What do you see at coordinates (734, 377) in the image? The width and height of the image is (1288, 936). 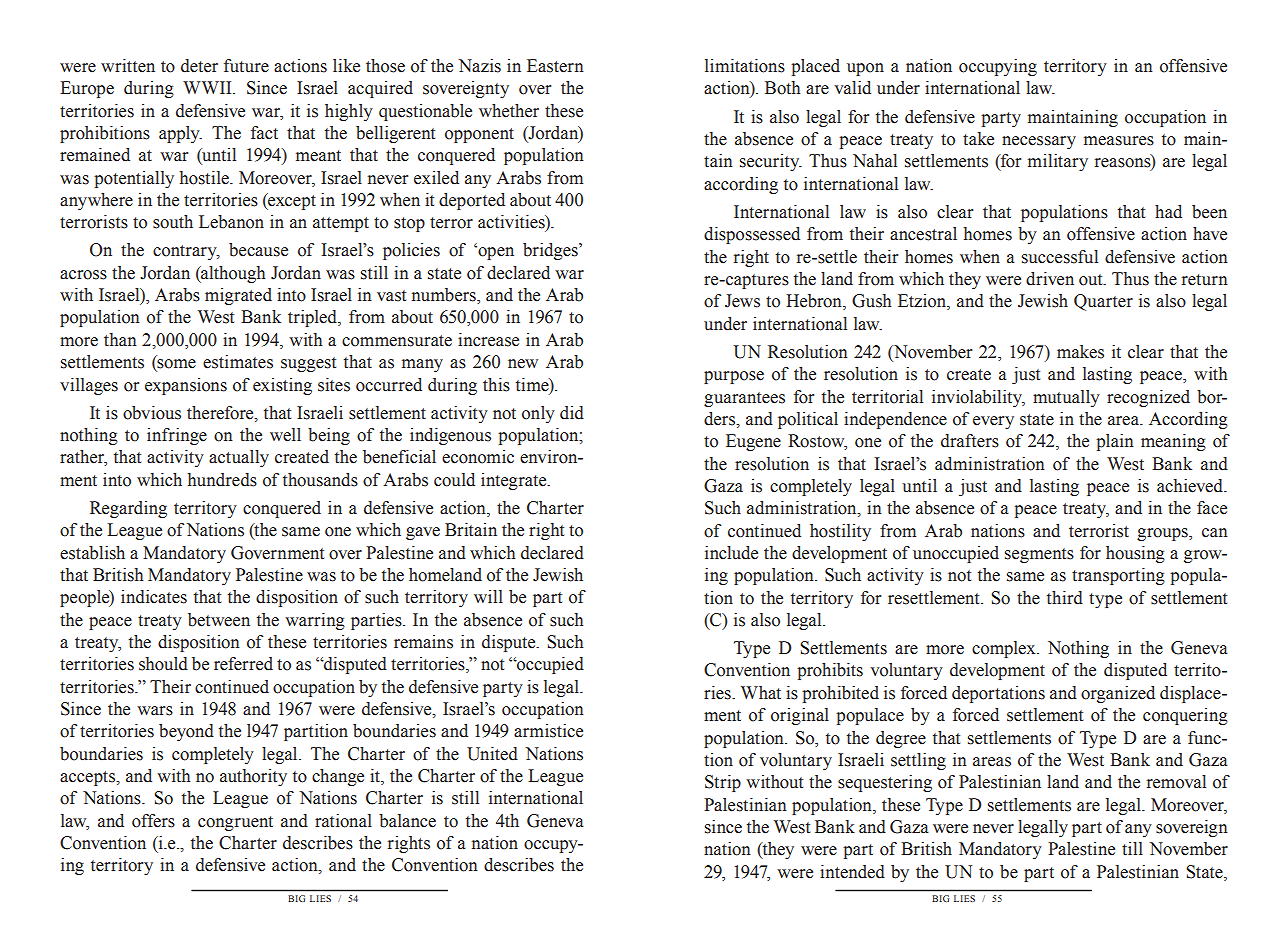 I see `purpose` at bounding box center [734, 377].
